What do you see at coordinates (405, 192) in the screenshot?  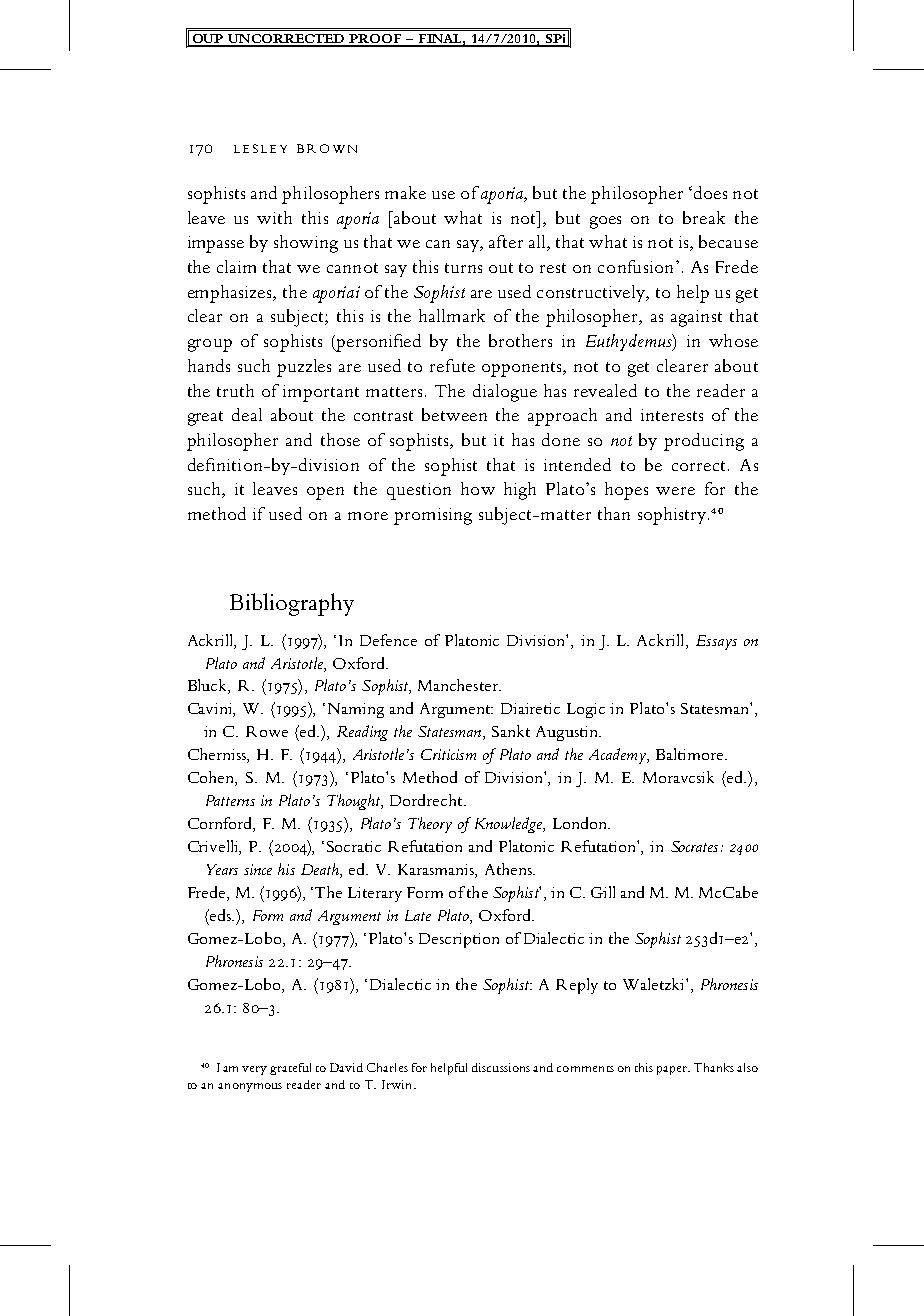 I see `make` at bounding box center [405, 192].
